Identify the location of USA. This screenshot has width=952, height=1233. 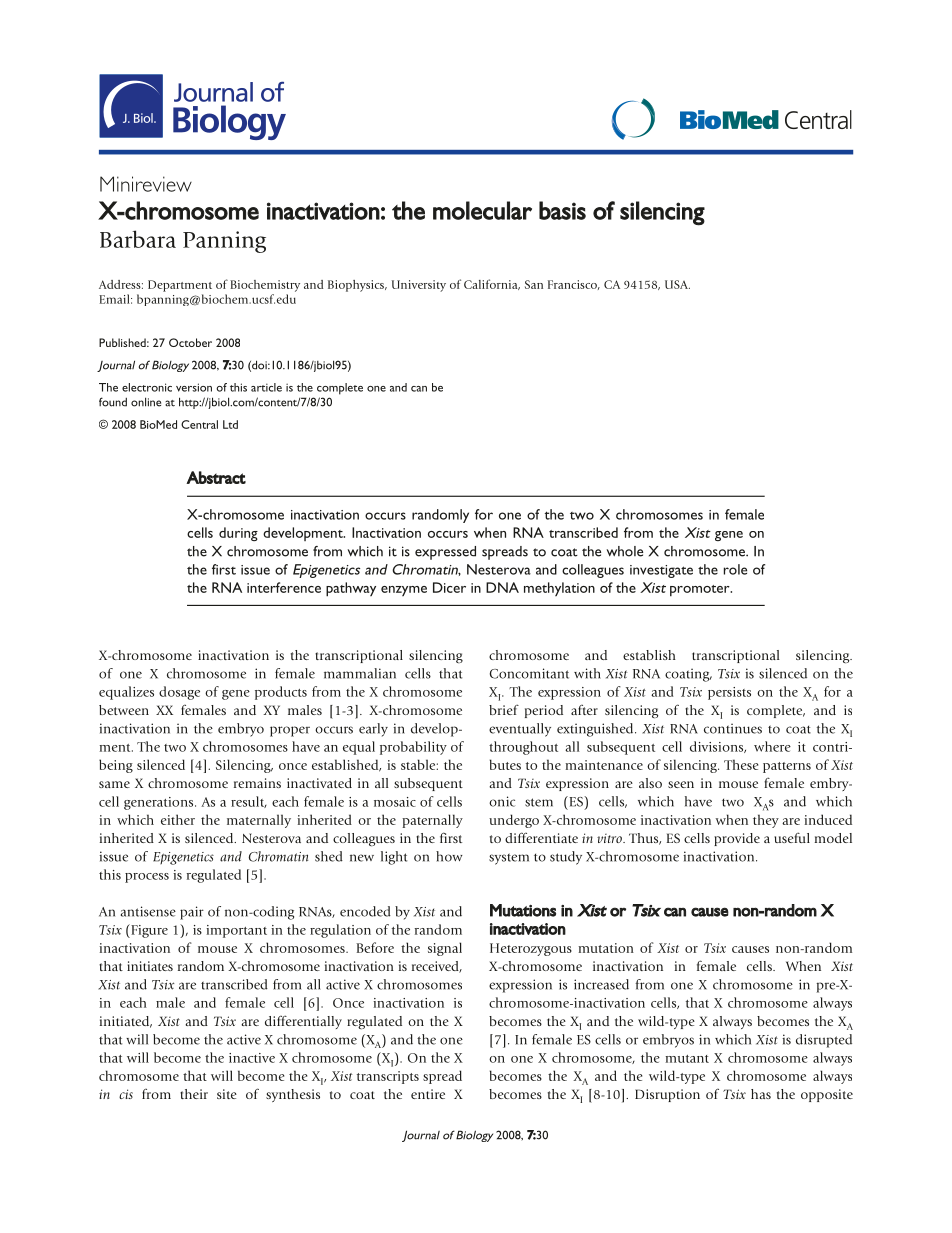
(677, 284).
